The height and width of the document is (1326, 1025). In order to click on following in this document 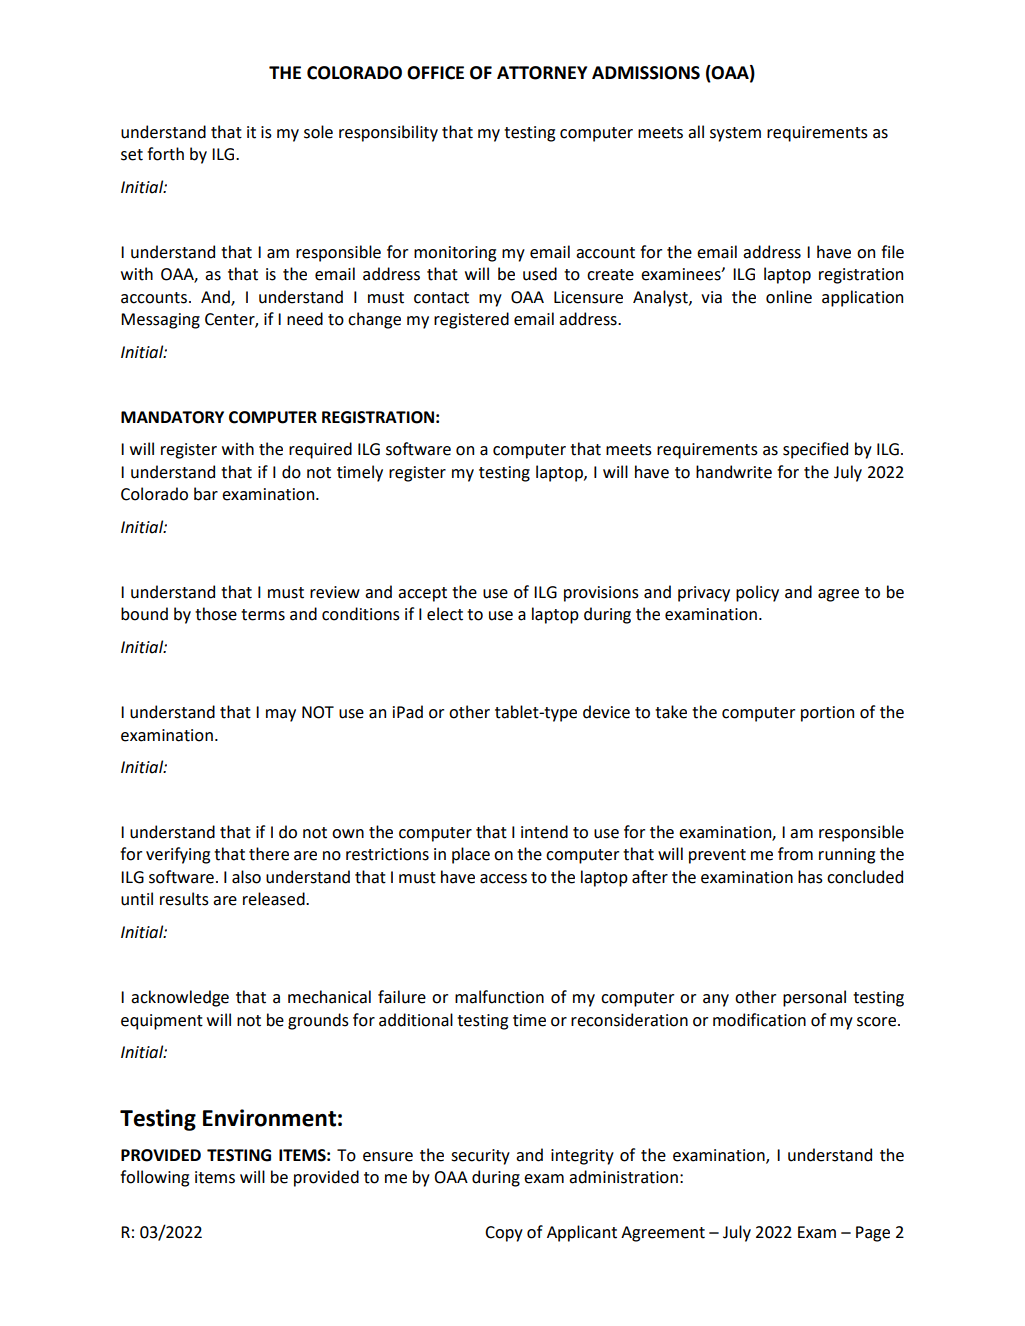, I will do `click(154, 1178)`.
